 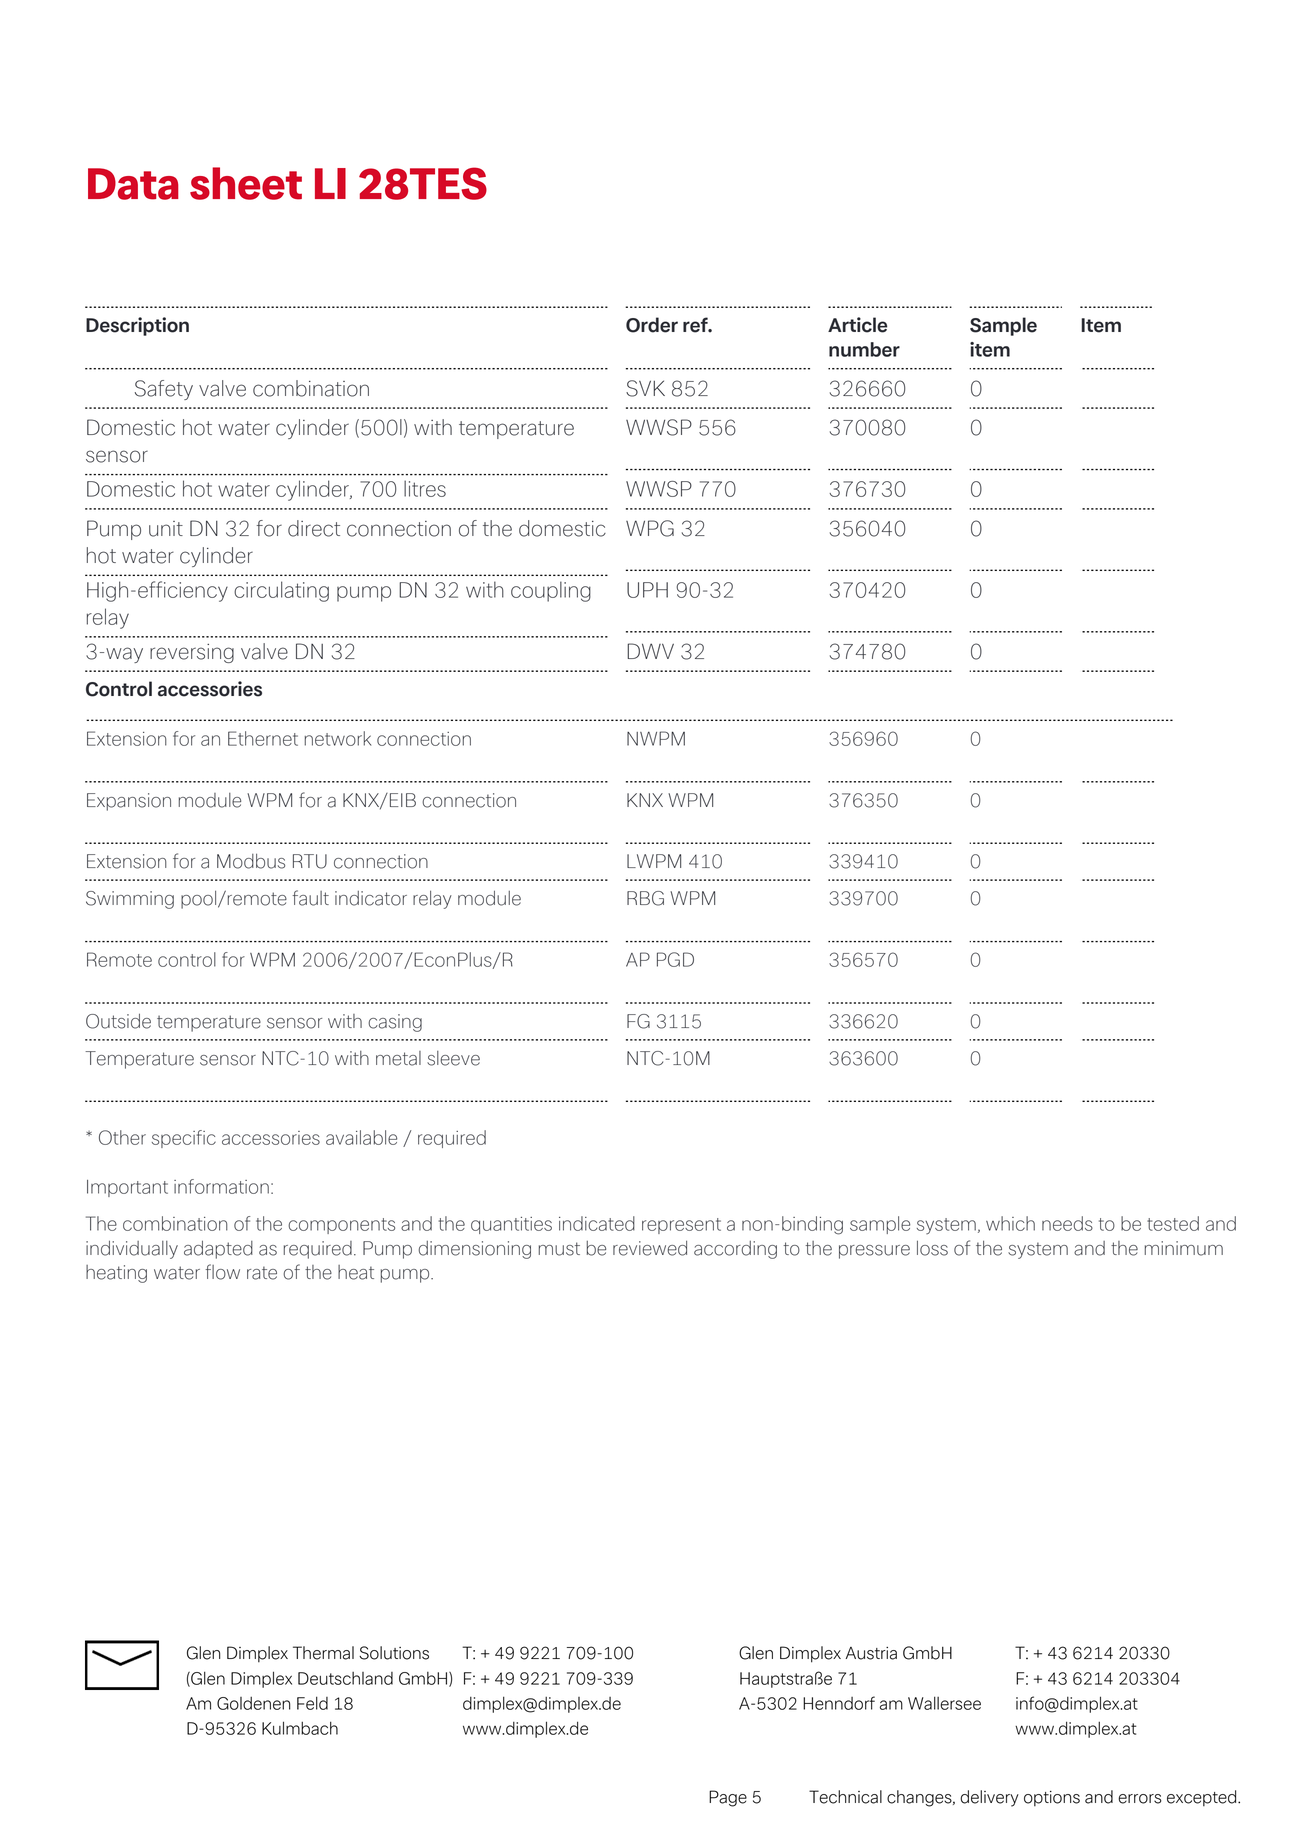 I want to click on adapted, so click(x=218, y=1249).
